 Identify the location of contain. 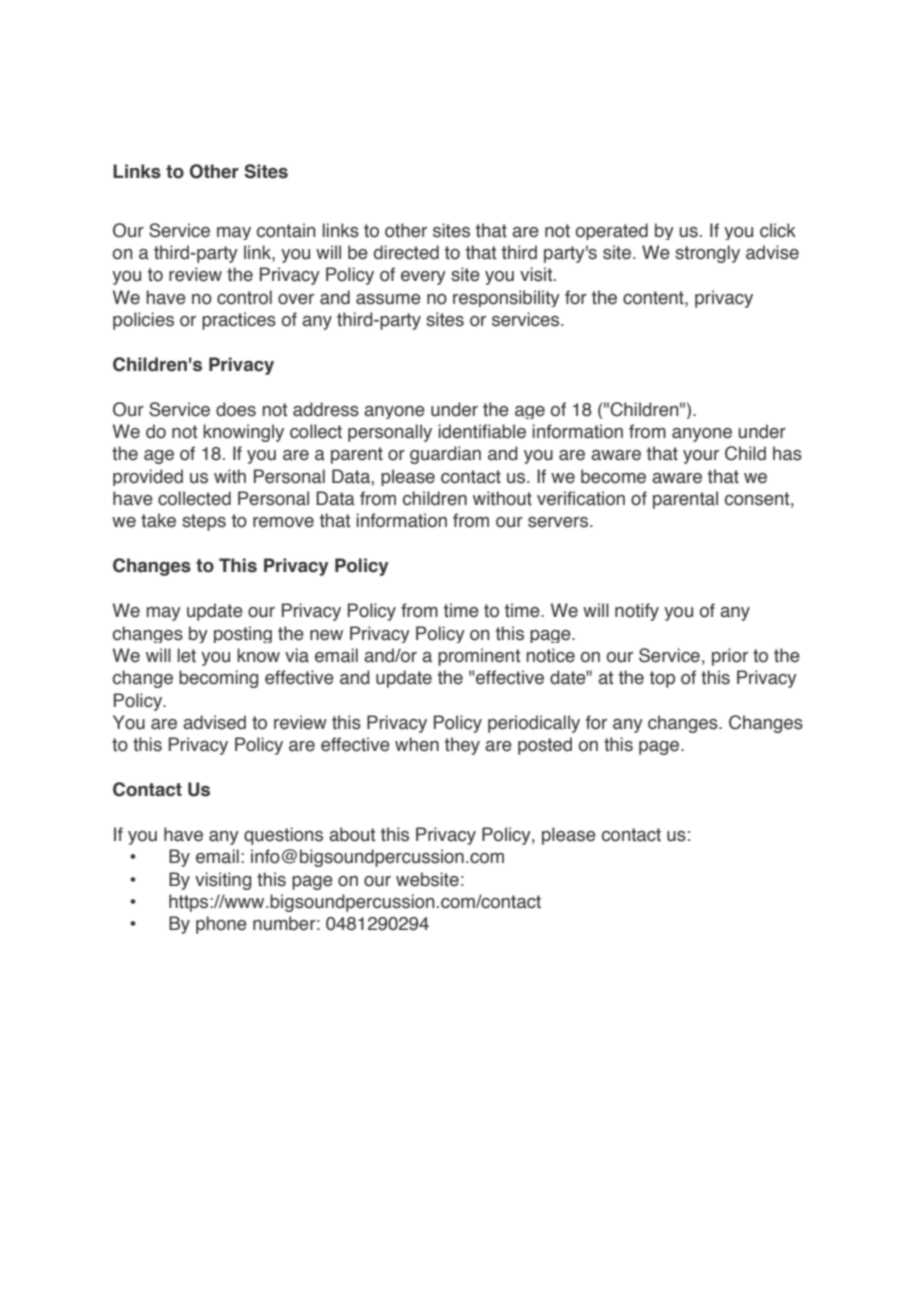
(286, 230).
